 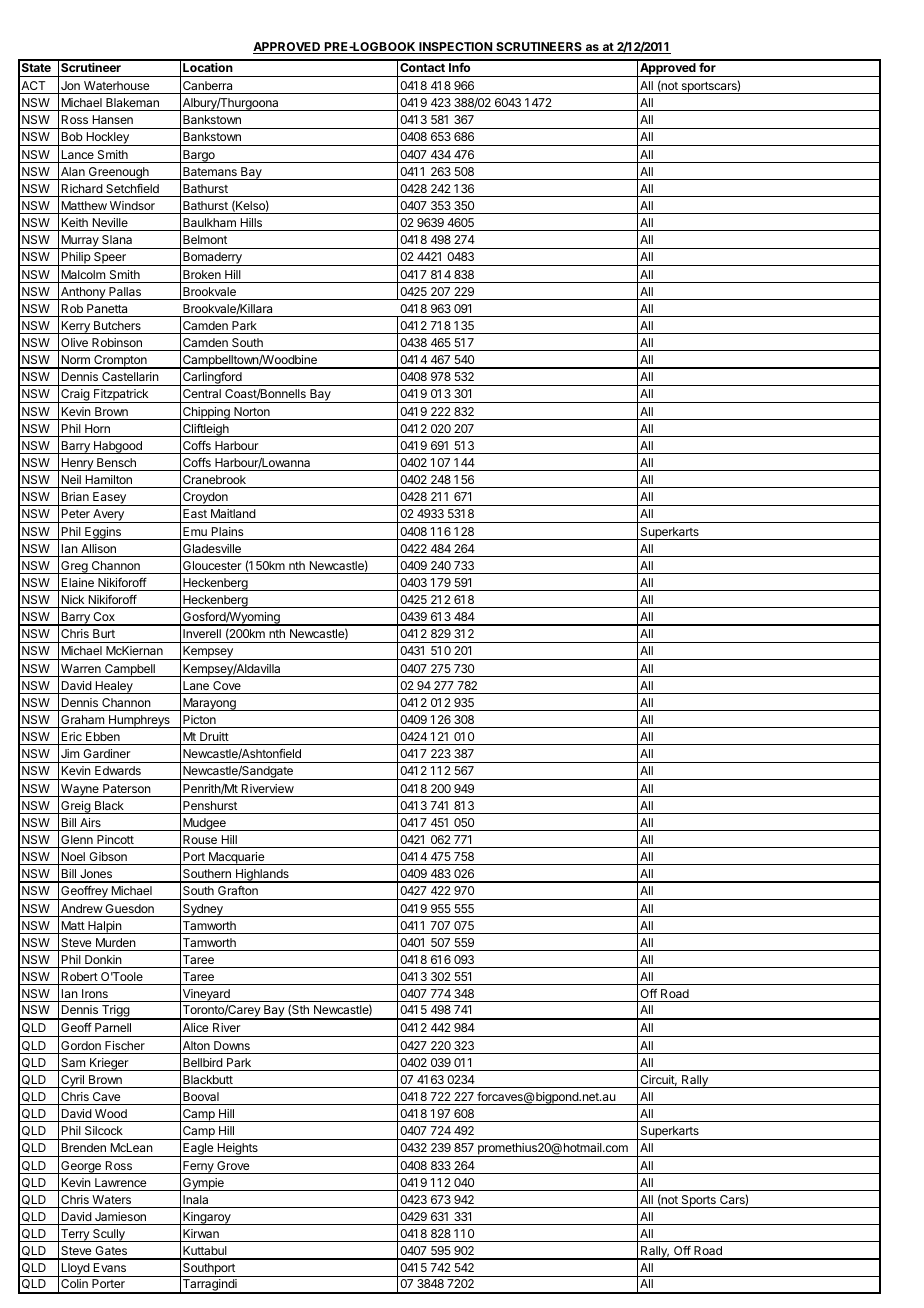 I want to click on INSPECTION, so click(x=455, y=48).
